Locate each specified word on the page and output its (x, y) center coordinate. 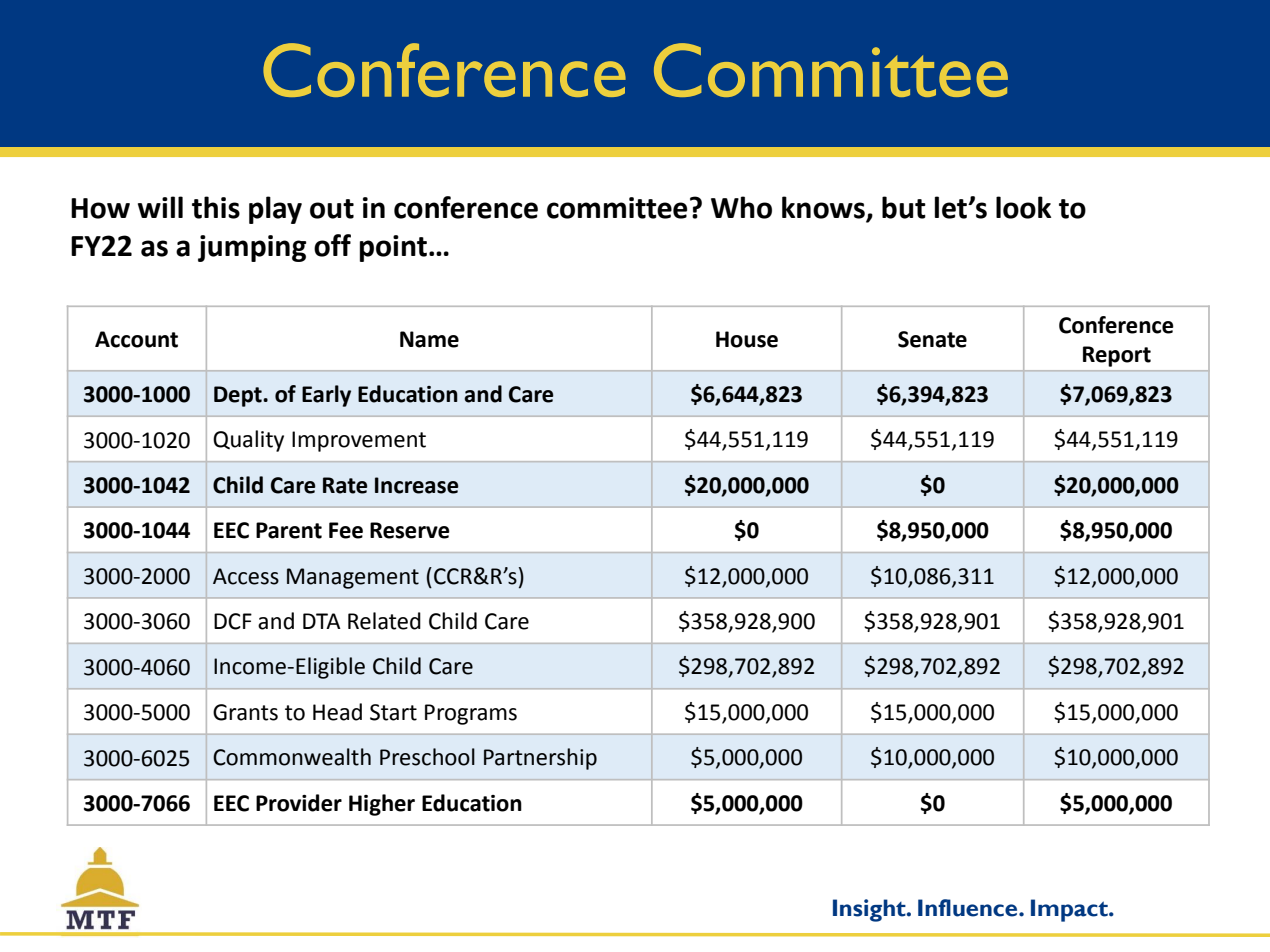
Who (741, 207)
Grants (245, 712)
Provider (299, 803)
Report (1117, 356)
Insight (870, 910)
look (1023, 207)
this (216, 207)
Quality (248, 441)
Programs (471, 714)
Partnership (540, 759)
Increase (417, 485)
